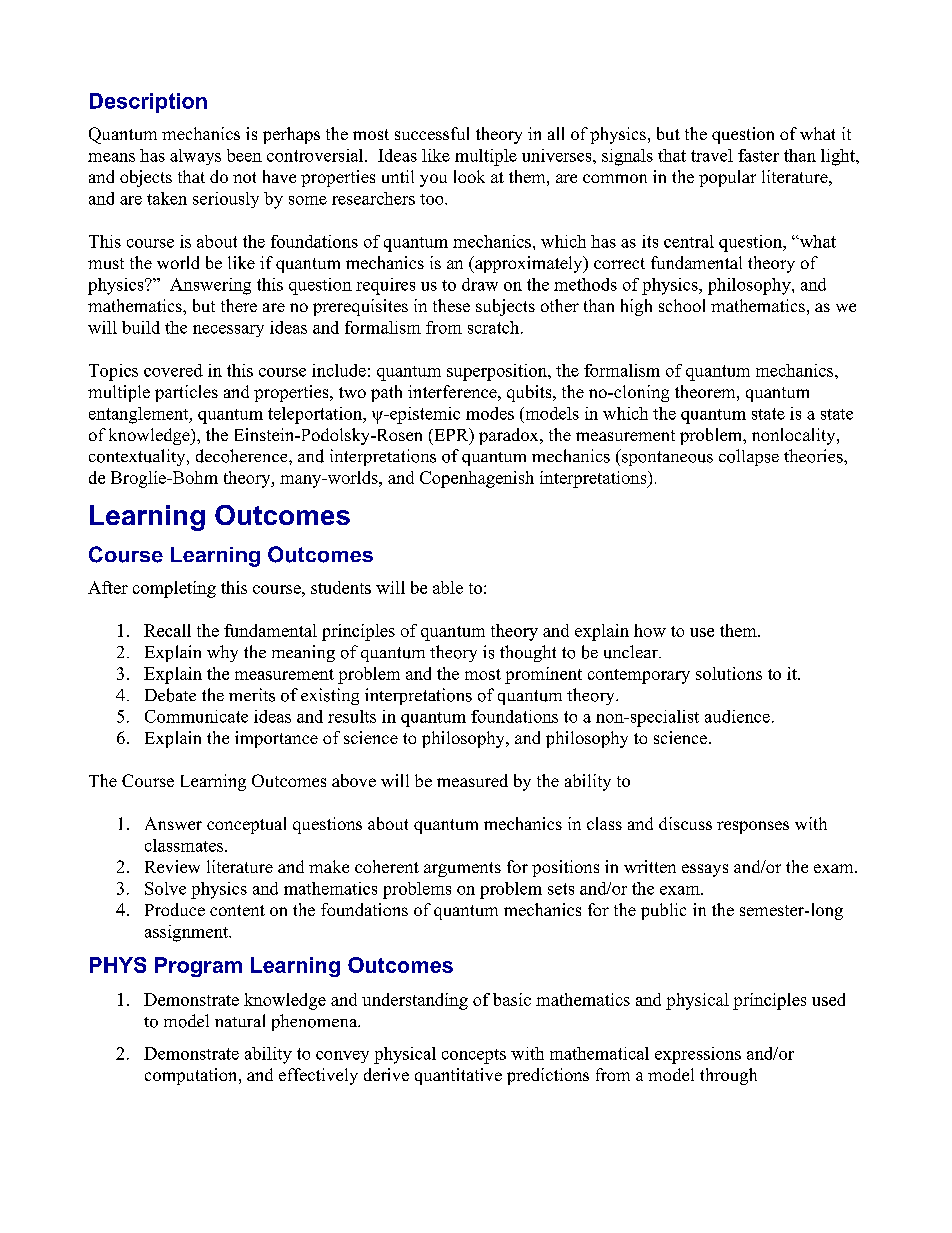 The image size is (952, 1233). Describe the element at coordinates (728, 1076) in the document. I see `through` at that location.
